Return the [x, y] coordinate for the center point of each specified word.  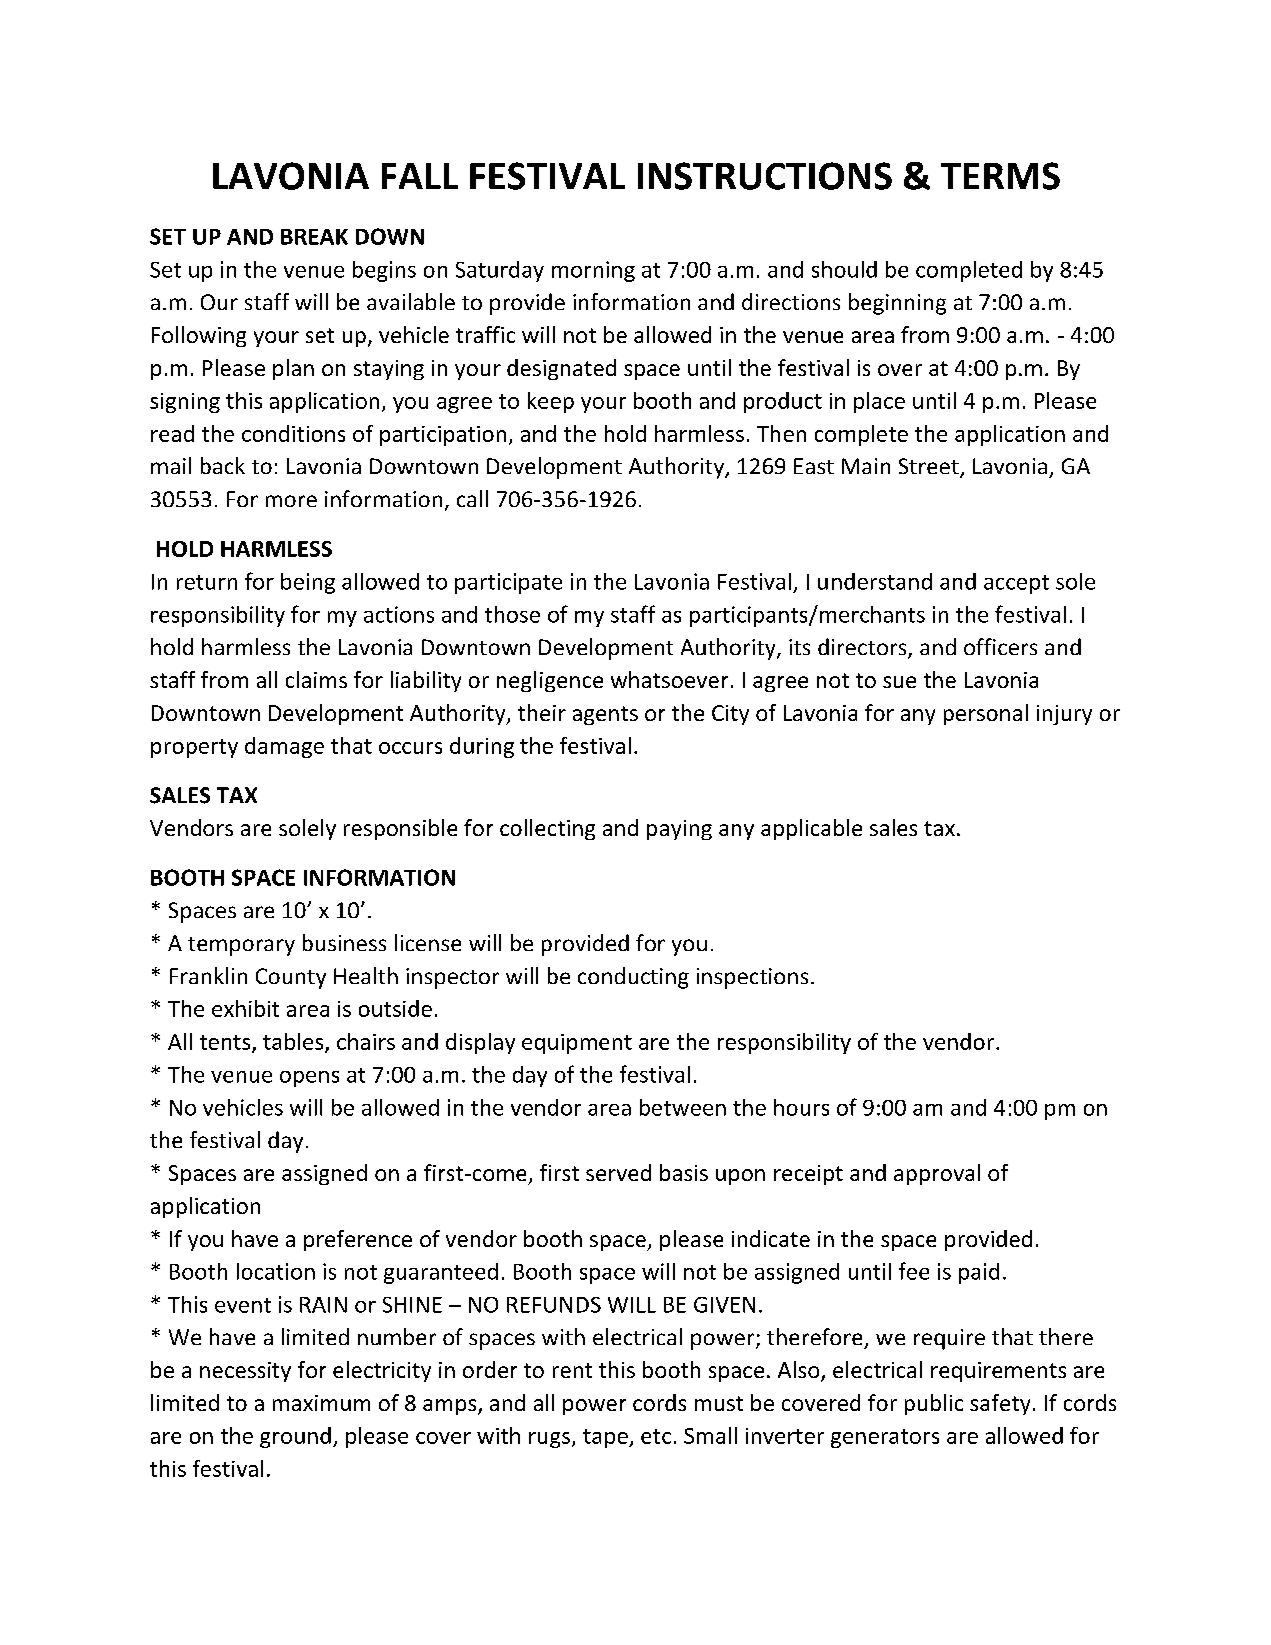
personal [986, 714]
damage [284, 747]
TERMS [1000, 176]
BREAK [314, 237]
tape [606, 1438]
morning [593, 271]
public [934, 1404]
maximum [321, 1403]
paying [679, 830]
